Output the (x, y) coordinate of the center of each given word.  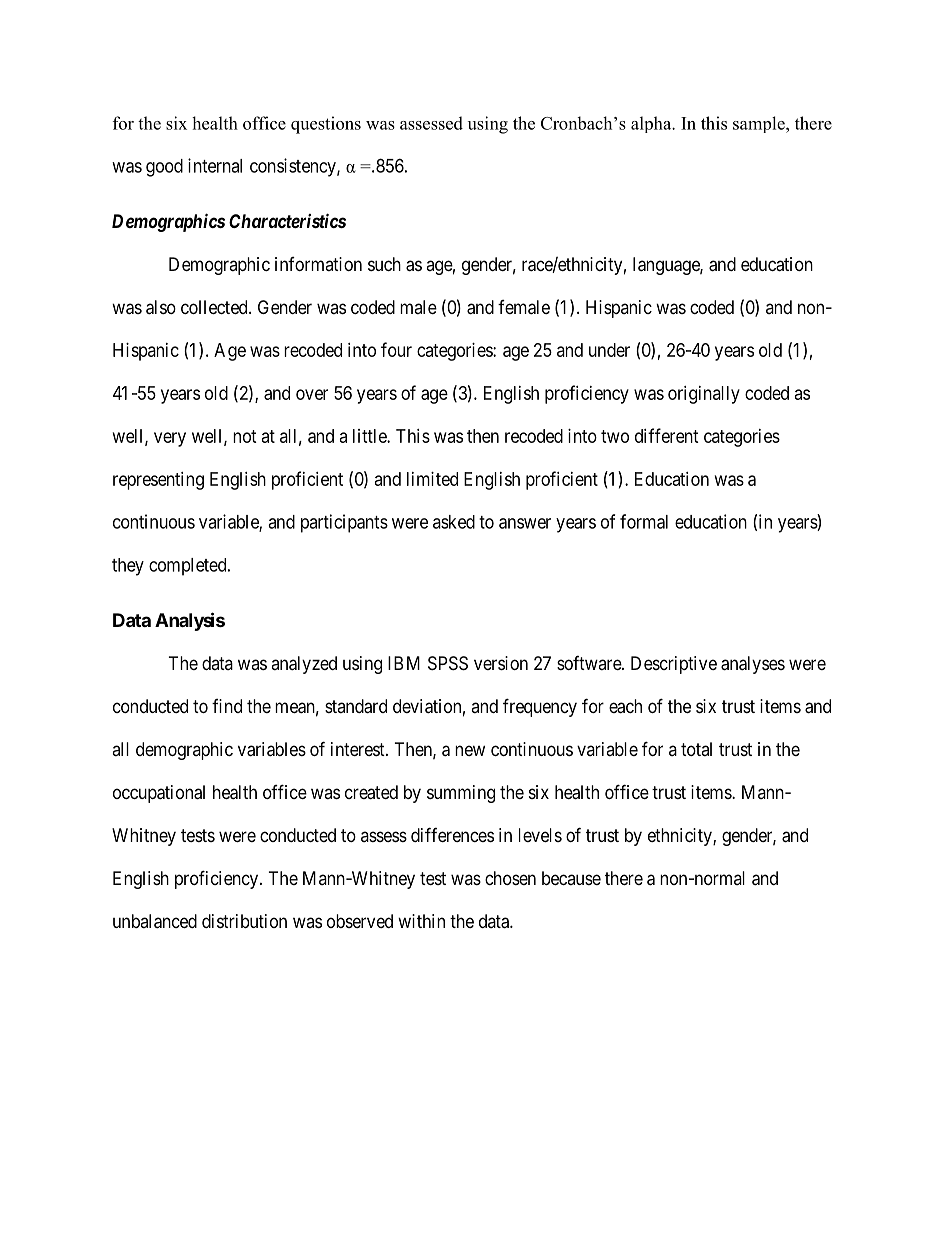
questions (326, 125)
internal (215, 165)
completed (189, 567)
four (396, 349)
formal (644, 521)
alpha (652, 124)
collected (215, 307)
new (470, 750)
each (625, 706)
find (227, 706)
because (571, 878)
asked (454, 522)
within (421, 921)
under (609, 350)
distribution (244, 921)
